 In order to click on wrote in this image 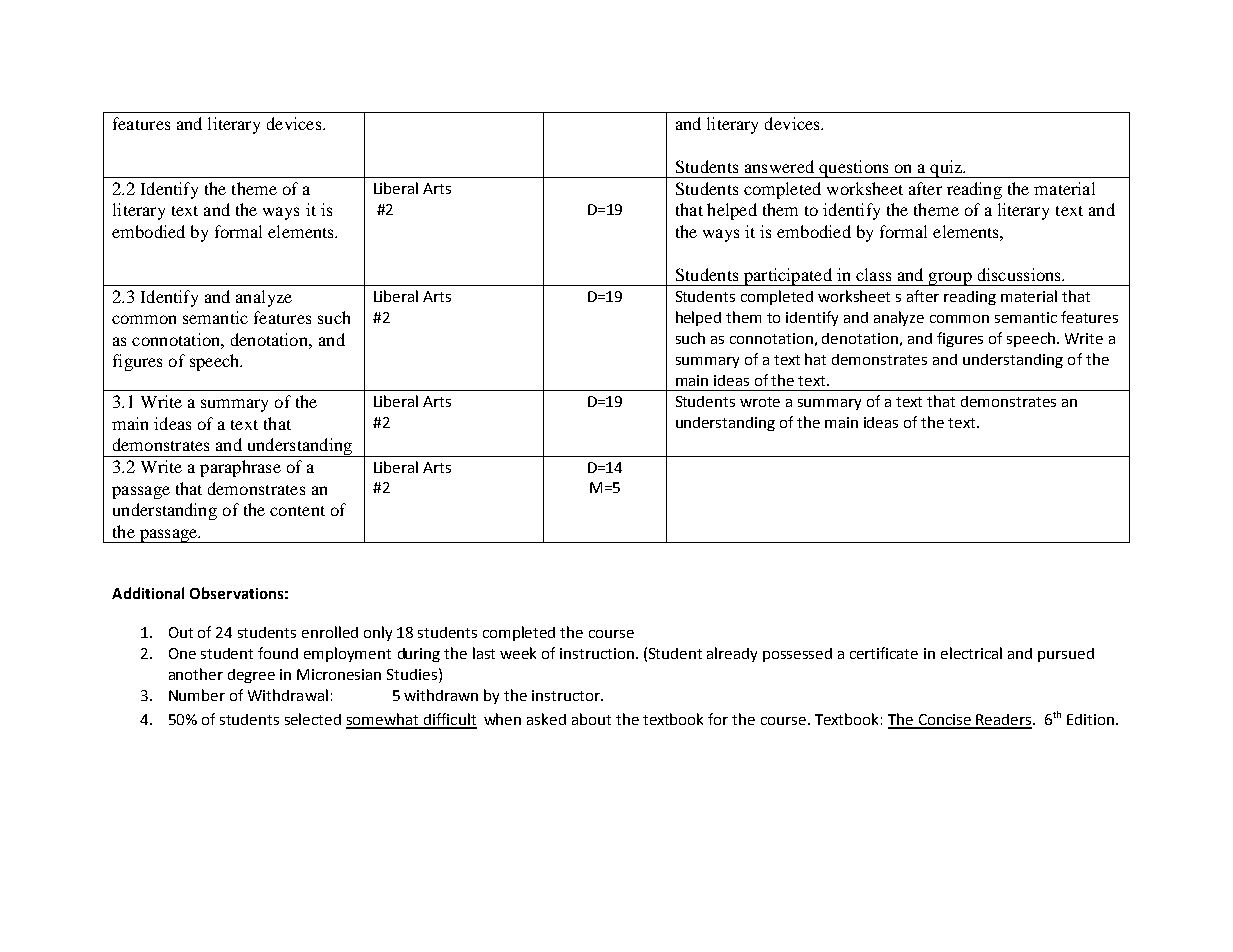, I will do `click(760, 402)`.
